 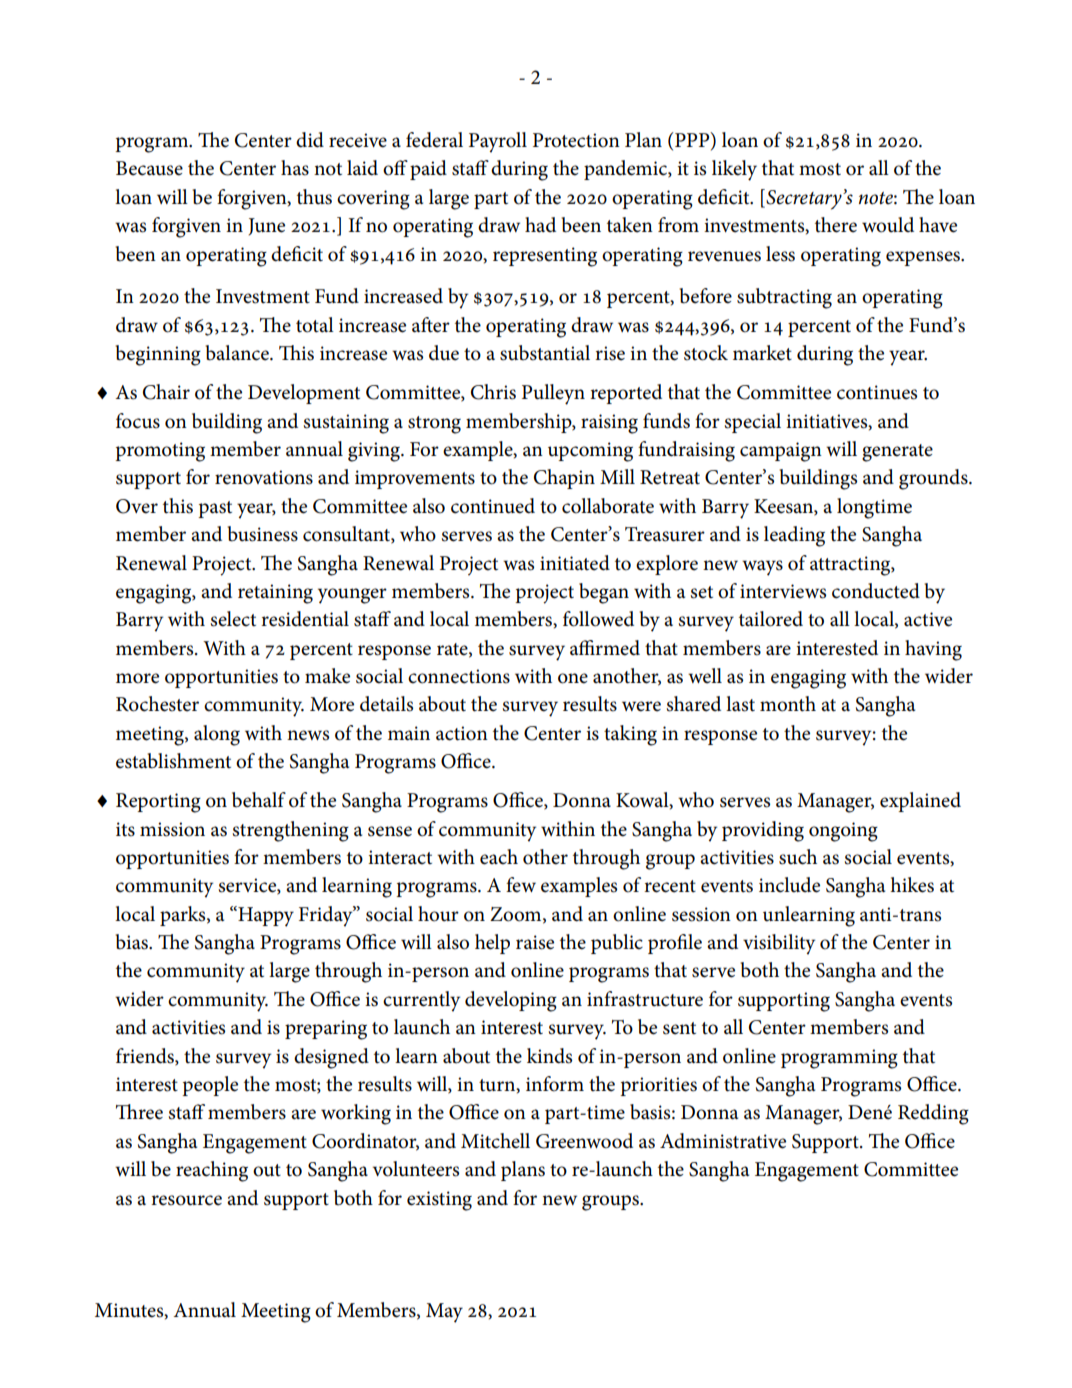 What do you see at coordinates (794, 536) in the page?
I see `leading` at bounding box center [794, 536].
